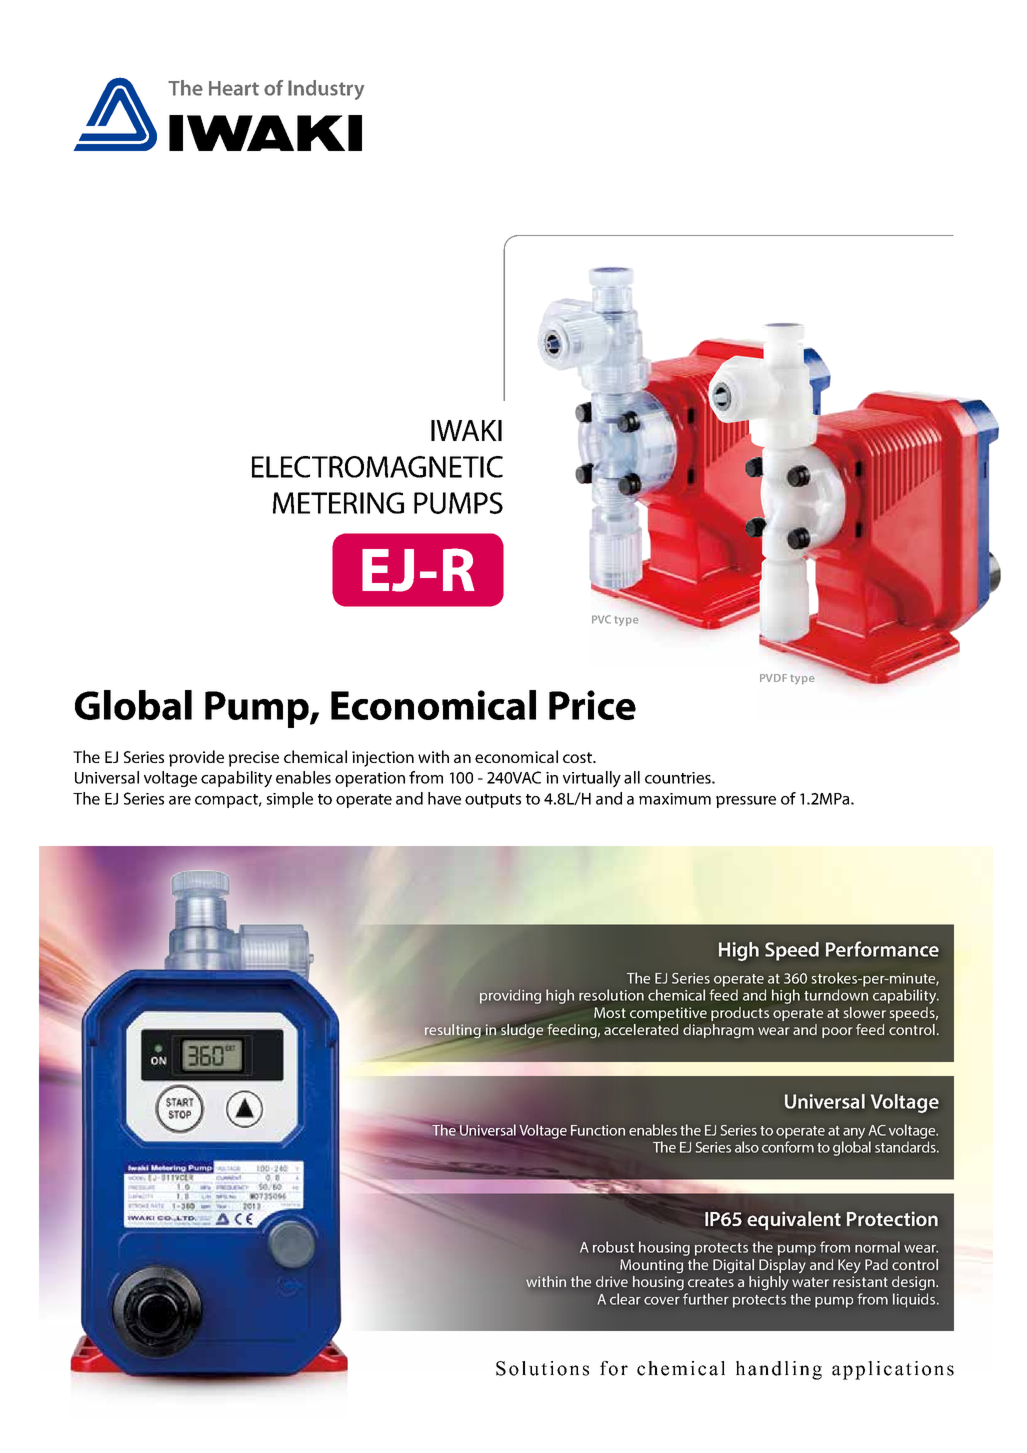  Describe the element at coordinates (613, 1247) in the screenshot. I see `robust` at that location.
